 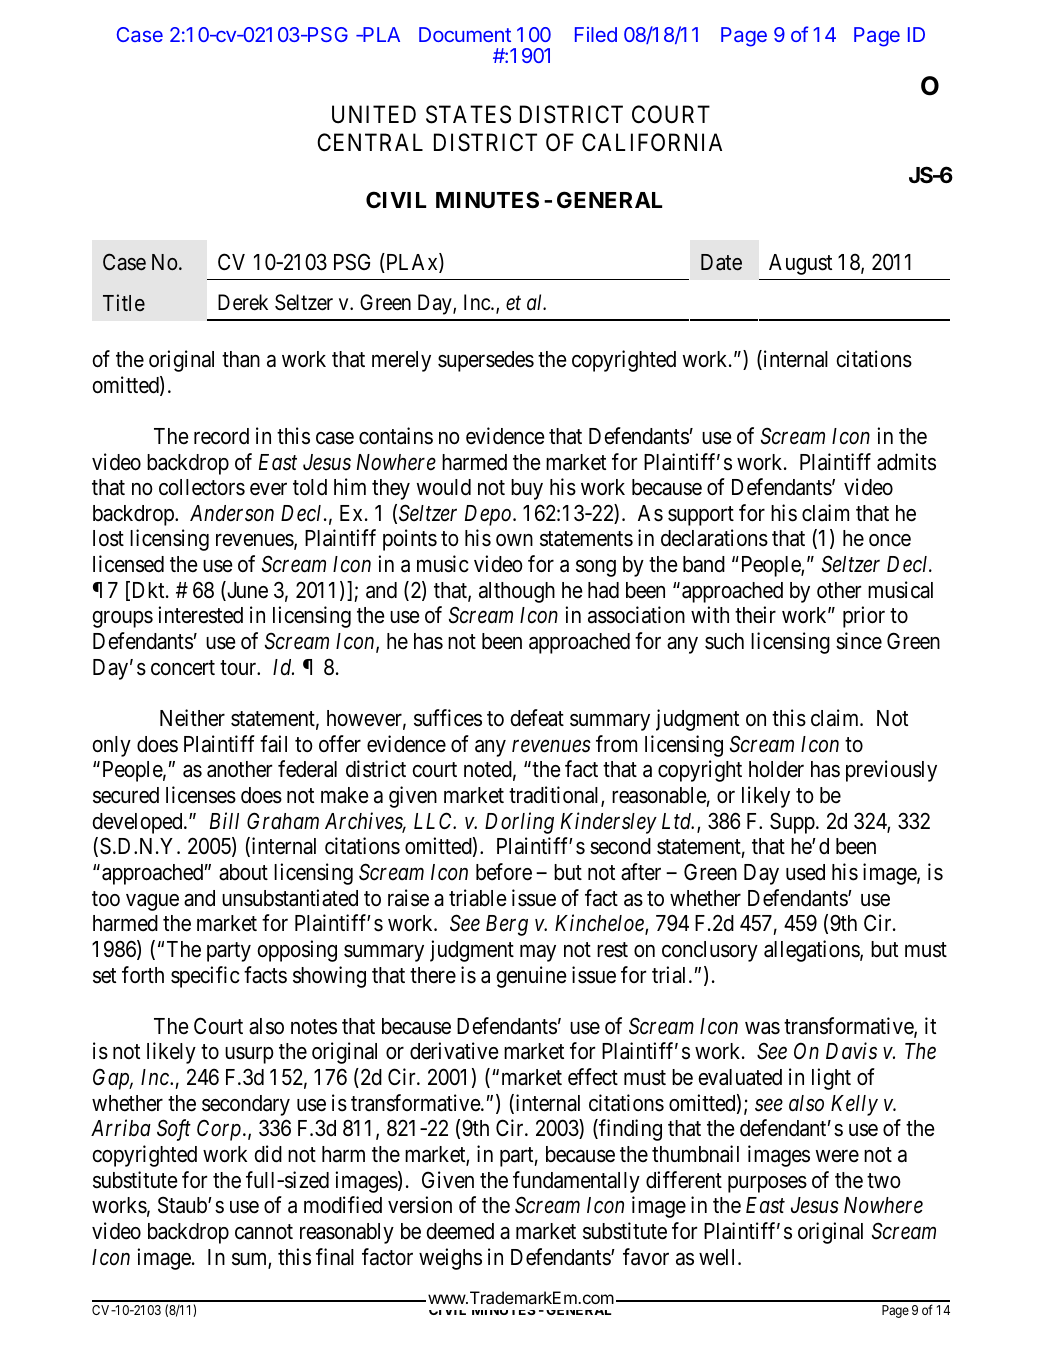 I want to click on Derek, so click(x=243, y=302).
